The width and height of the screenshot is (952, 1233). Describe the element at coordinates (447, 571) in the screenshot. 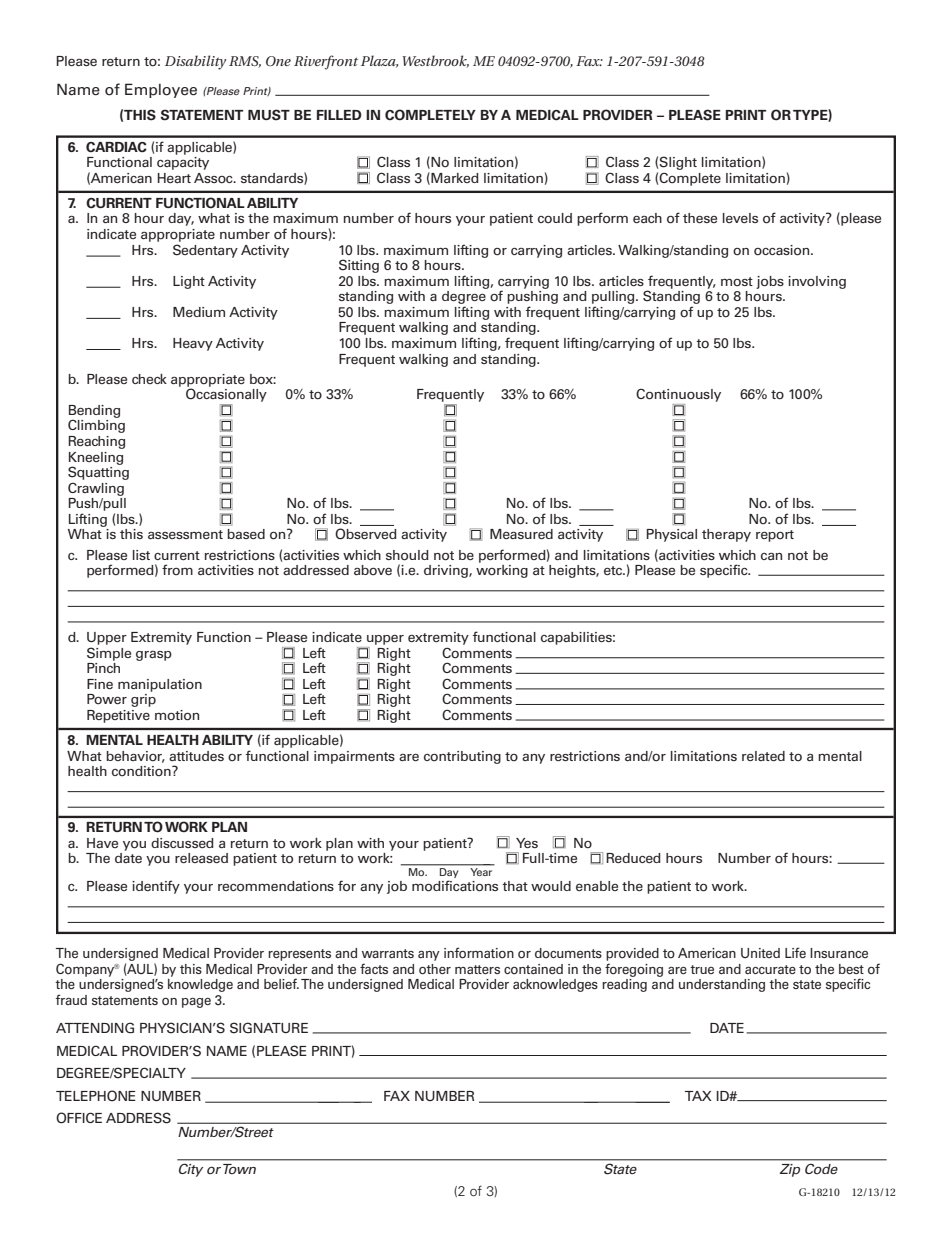

I see `driving` at that location.
